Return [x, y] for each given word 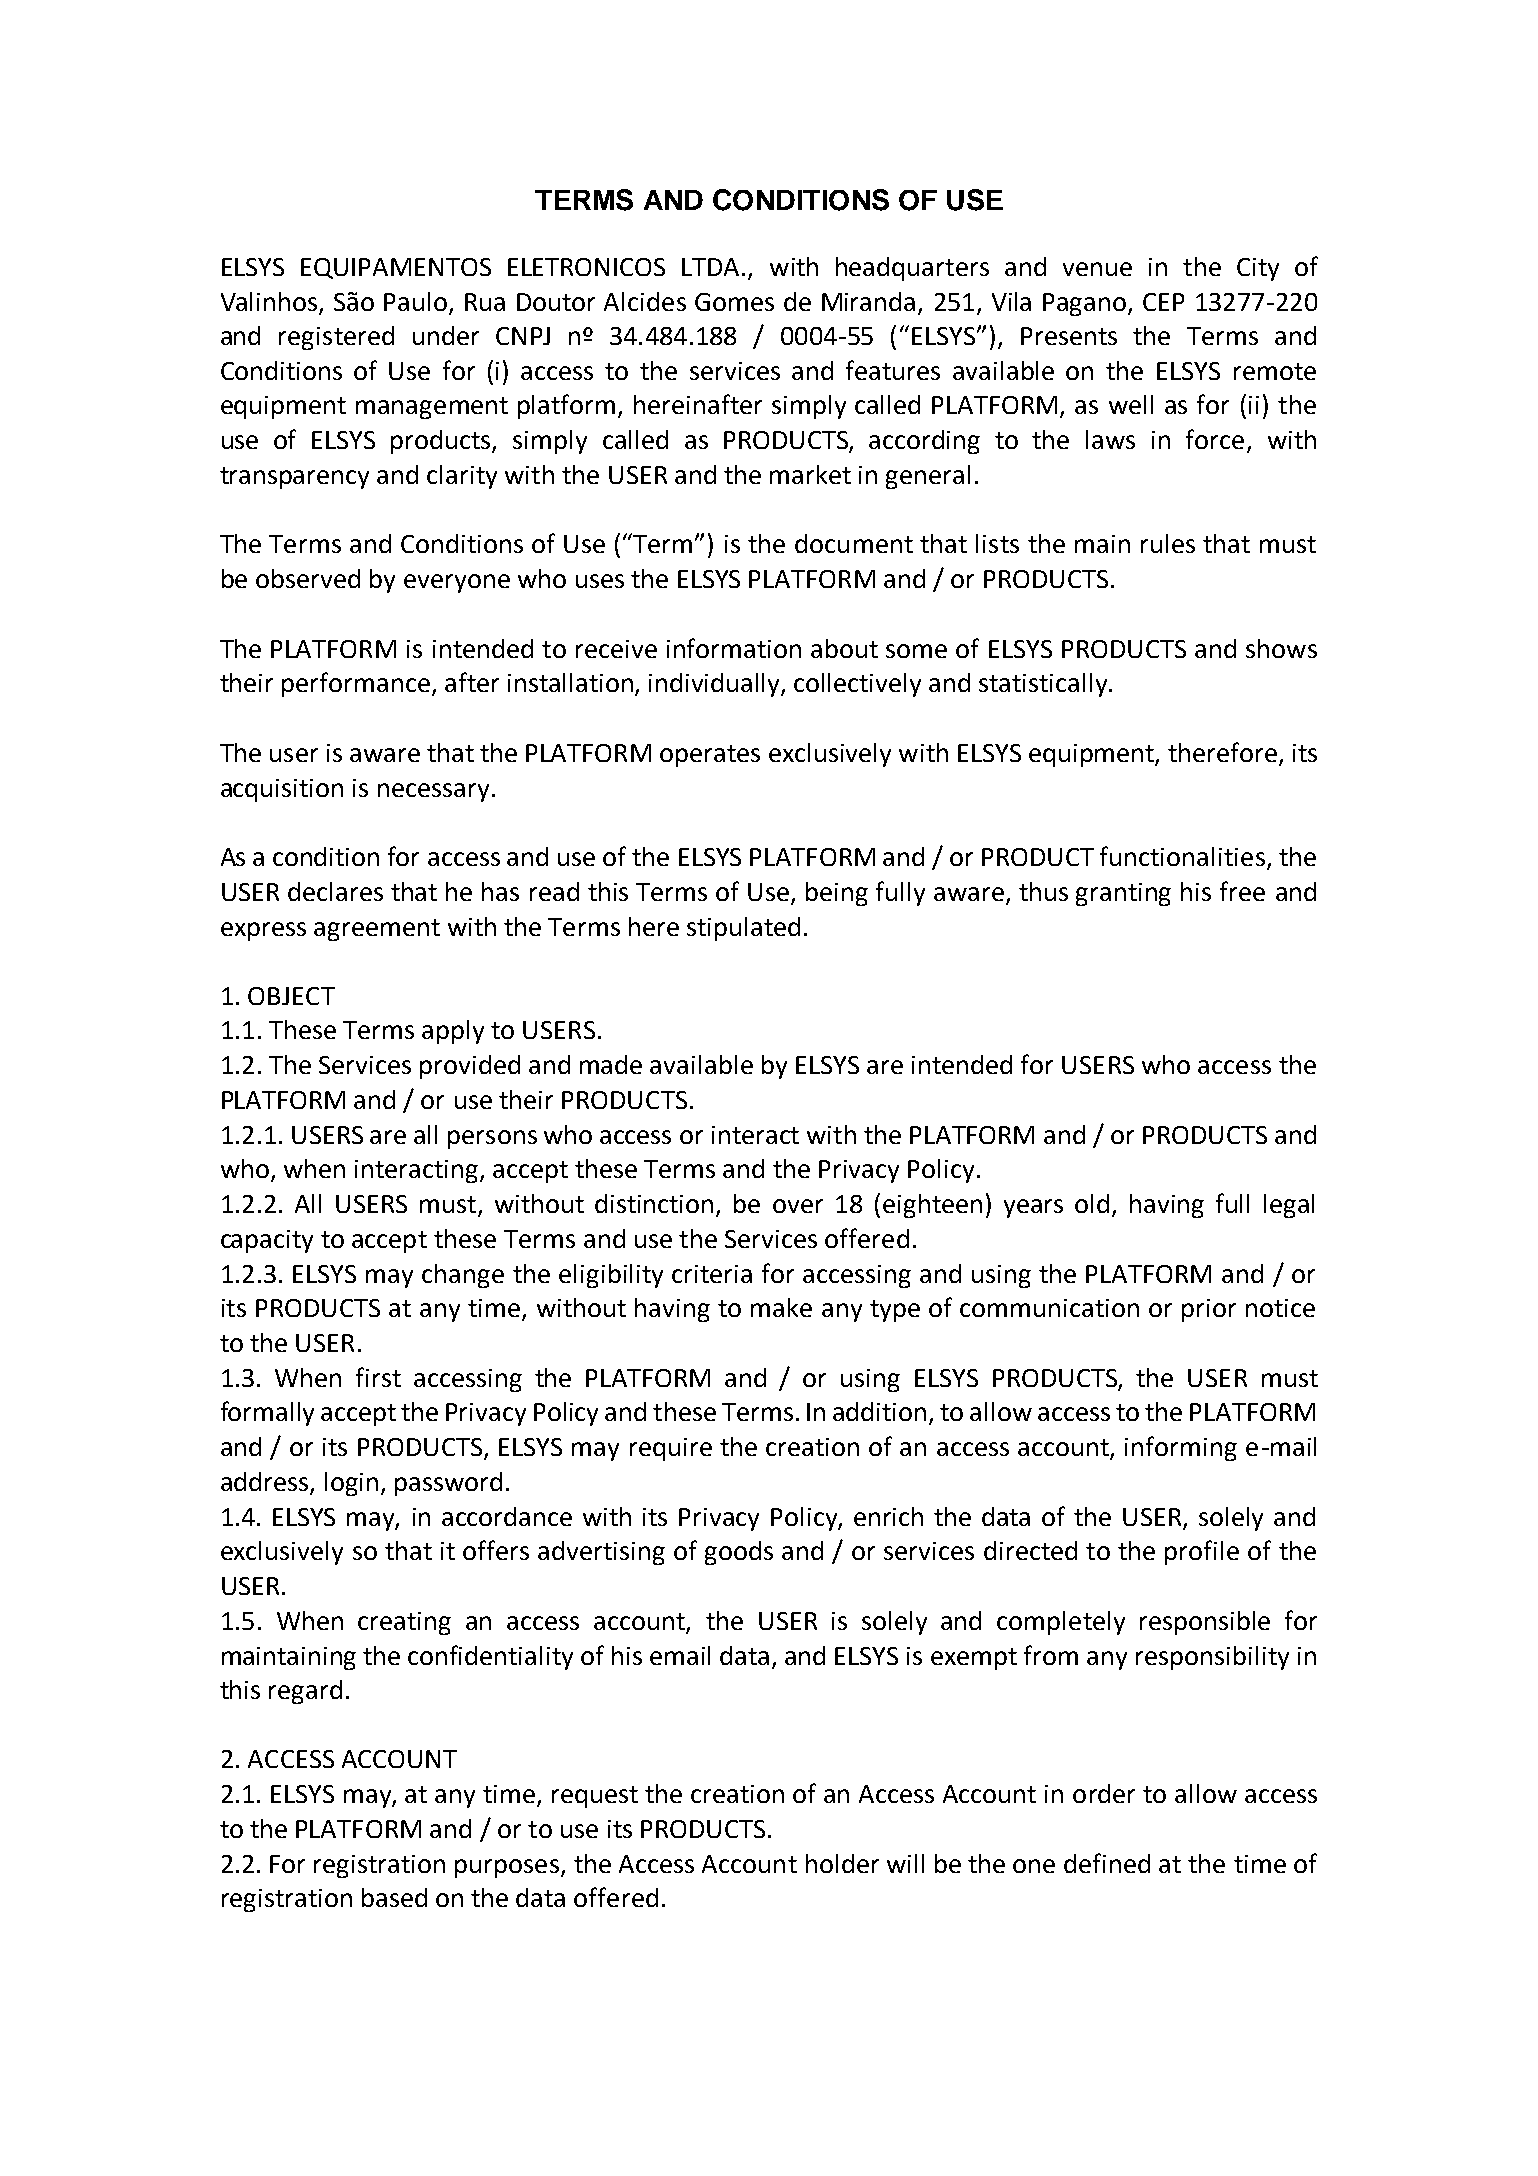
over [798, 1206]
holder [842, 1863]
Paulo [417, 303]
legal [1289, 1206]
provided [470, 1067]
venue [1097, 269]
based [394, 1897]
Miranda [868, 301]
